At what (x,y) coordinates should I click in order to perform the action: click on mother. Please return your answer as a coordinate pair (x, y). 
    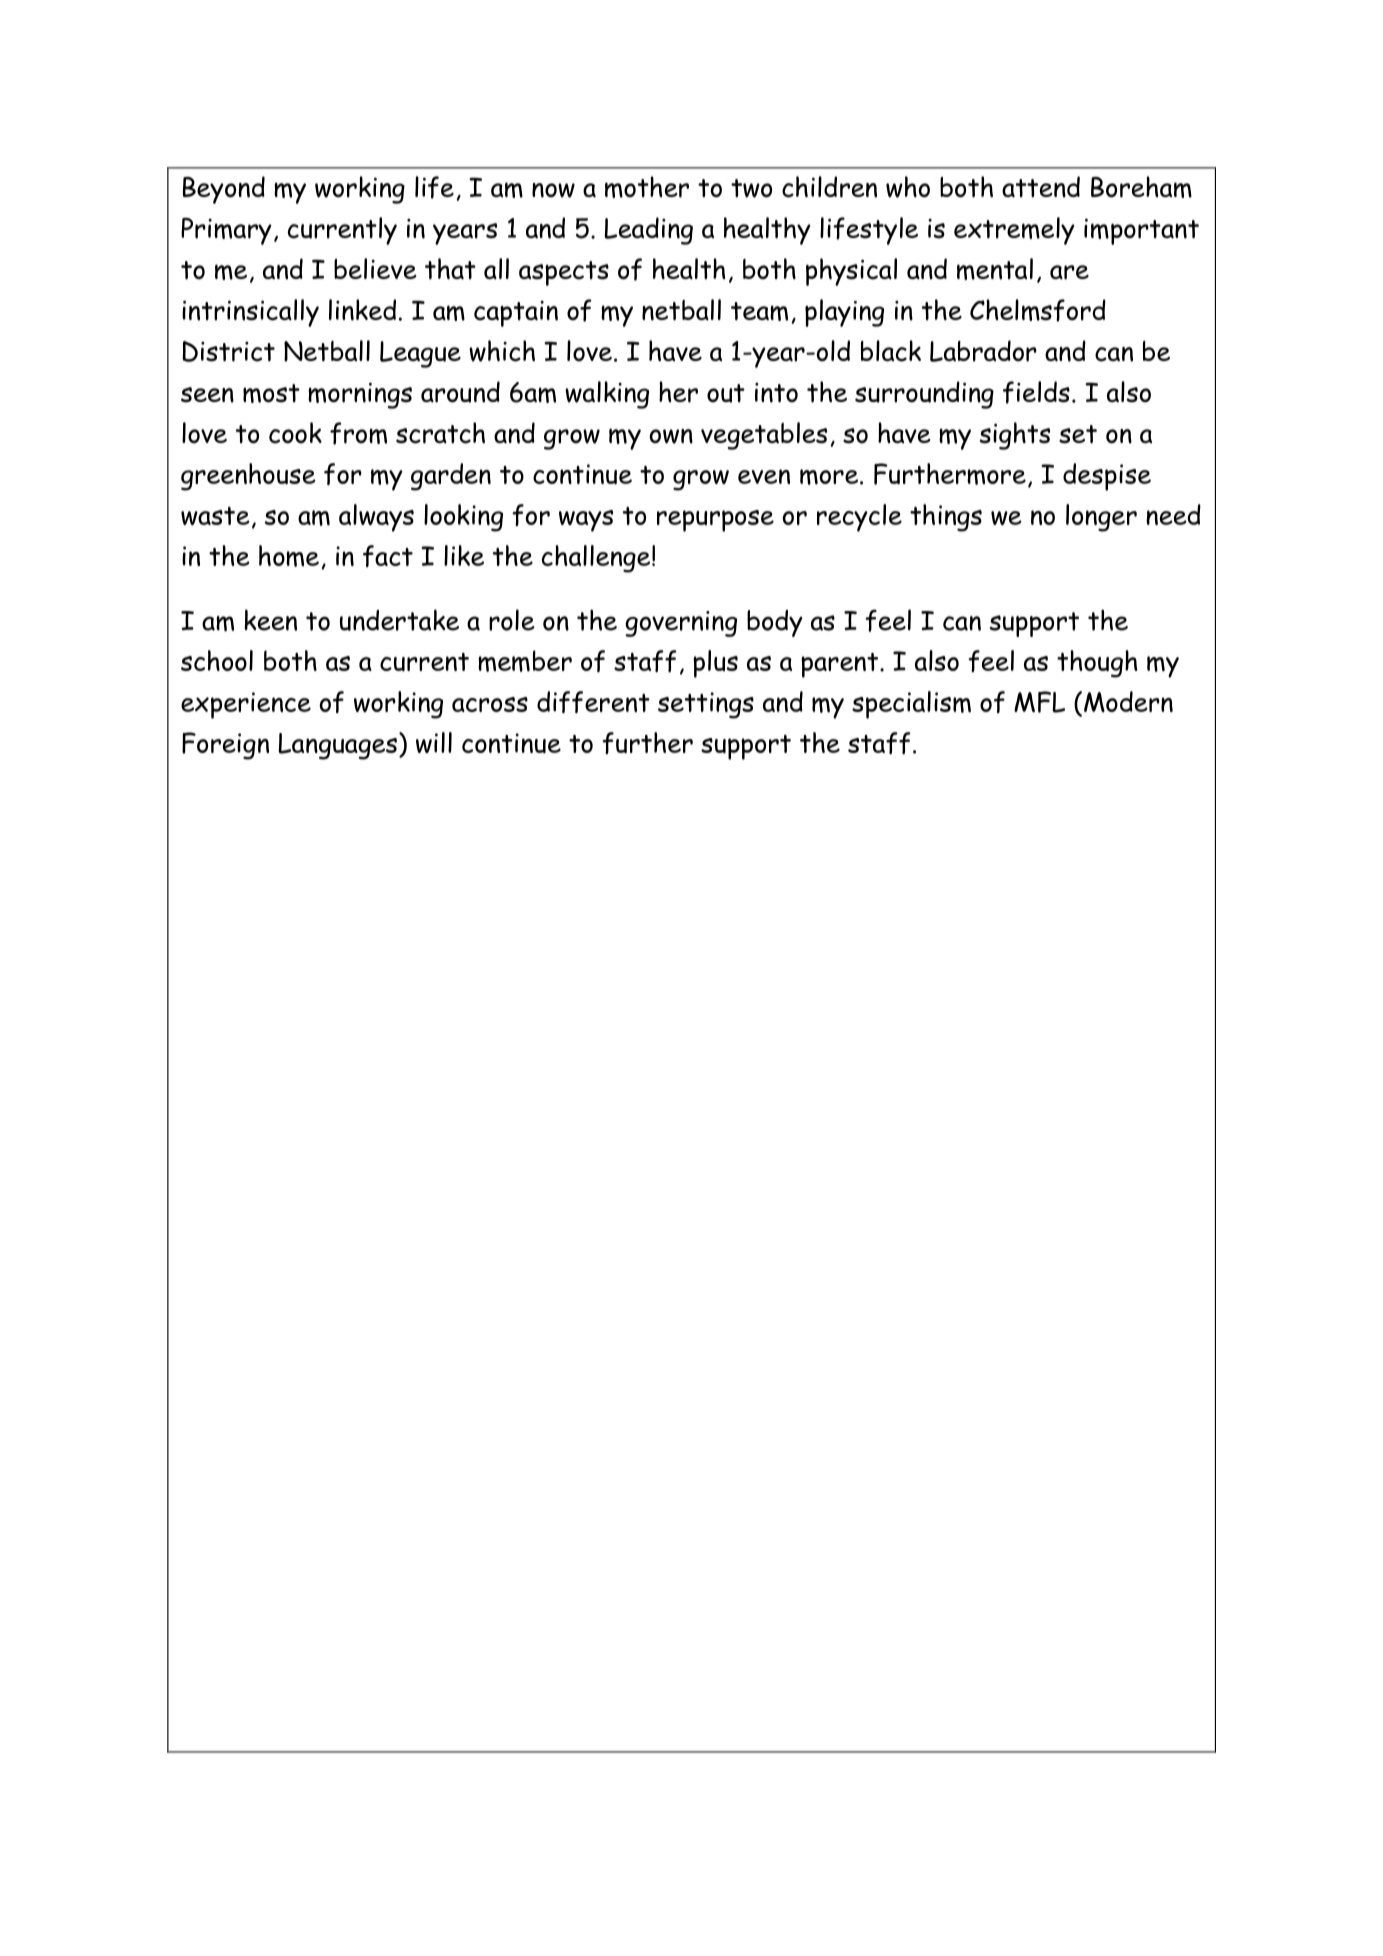
    Looking at the image, I should click on (647, 187).
